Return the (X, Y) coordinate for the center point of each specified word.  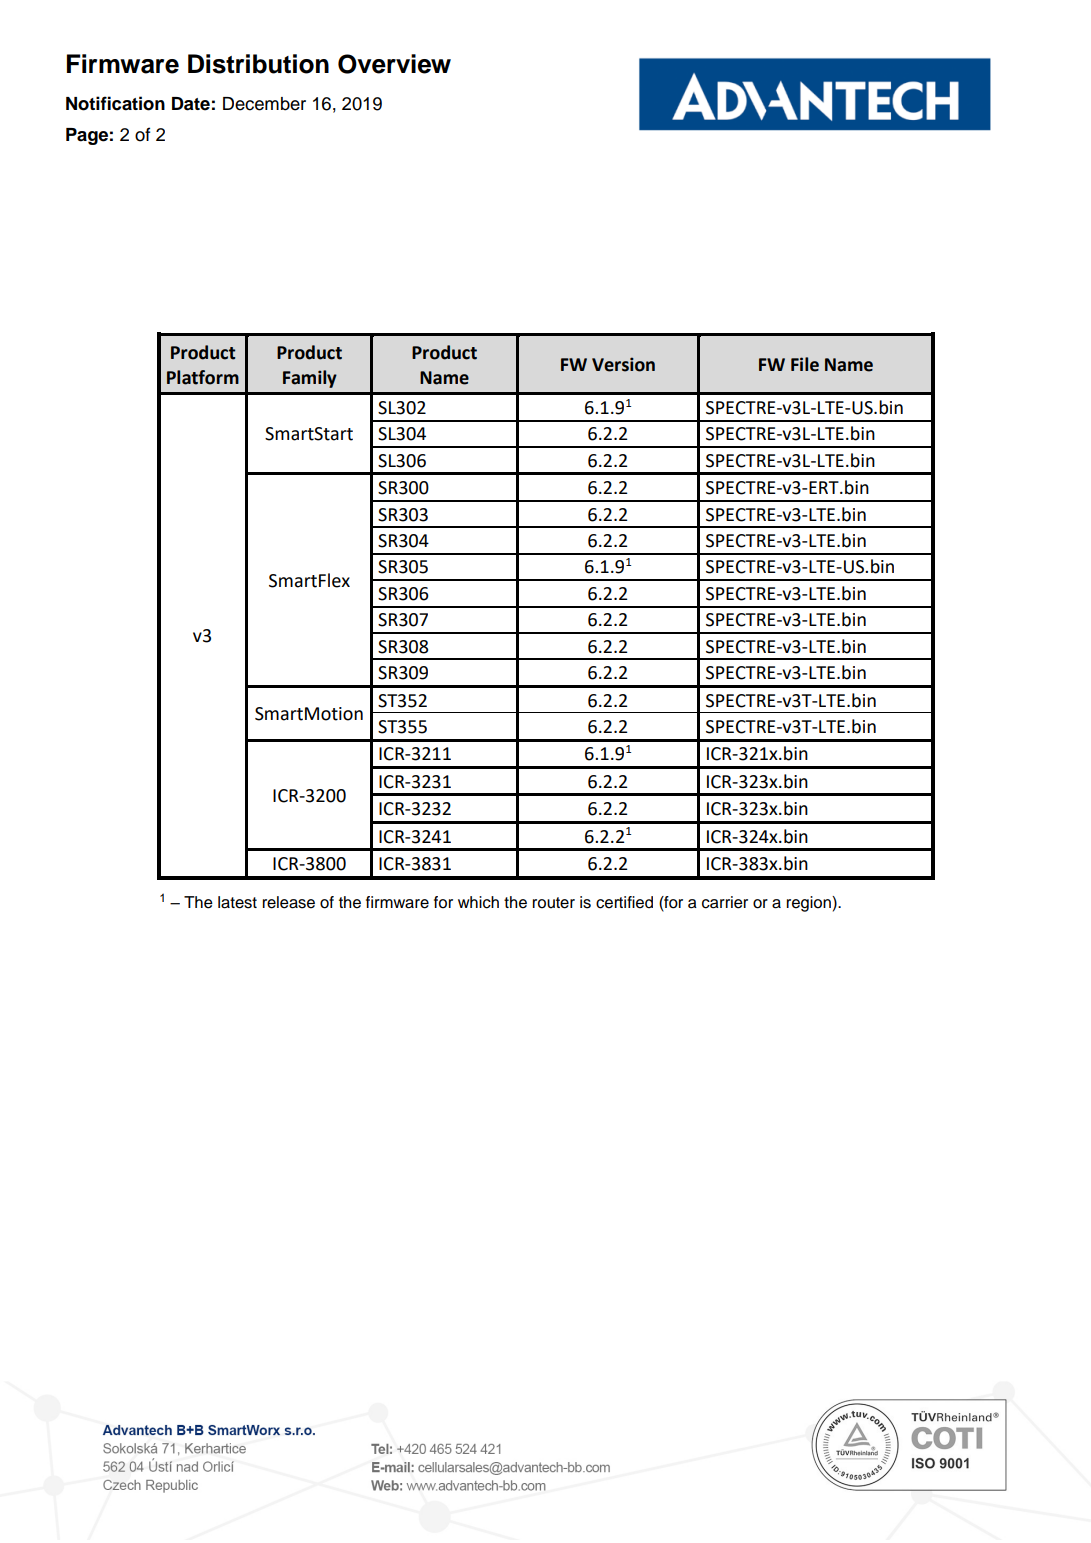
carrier (725, 902)
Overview (394, 64)
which (478, 902)
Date (191, 104)
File (805, 364)
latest (237, 902)
